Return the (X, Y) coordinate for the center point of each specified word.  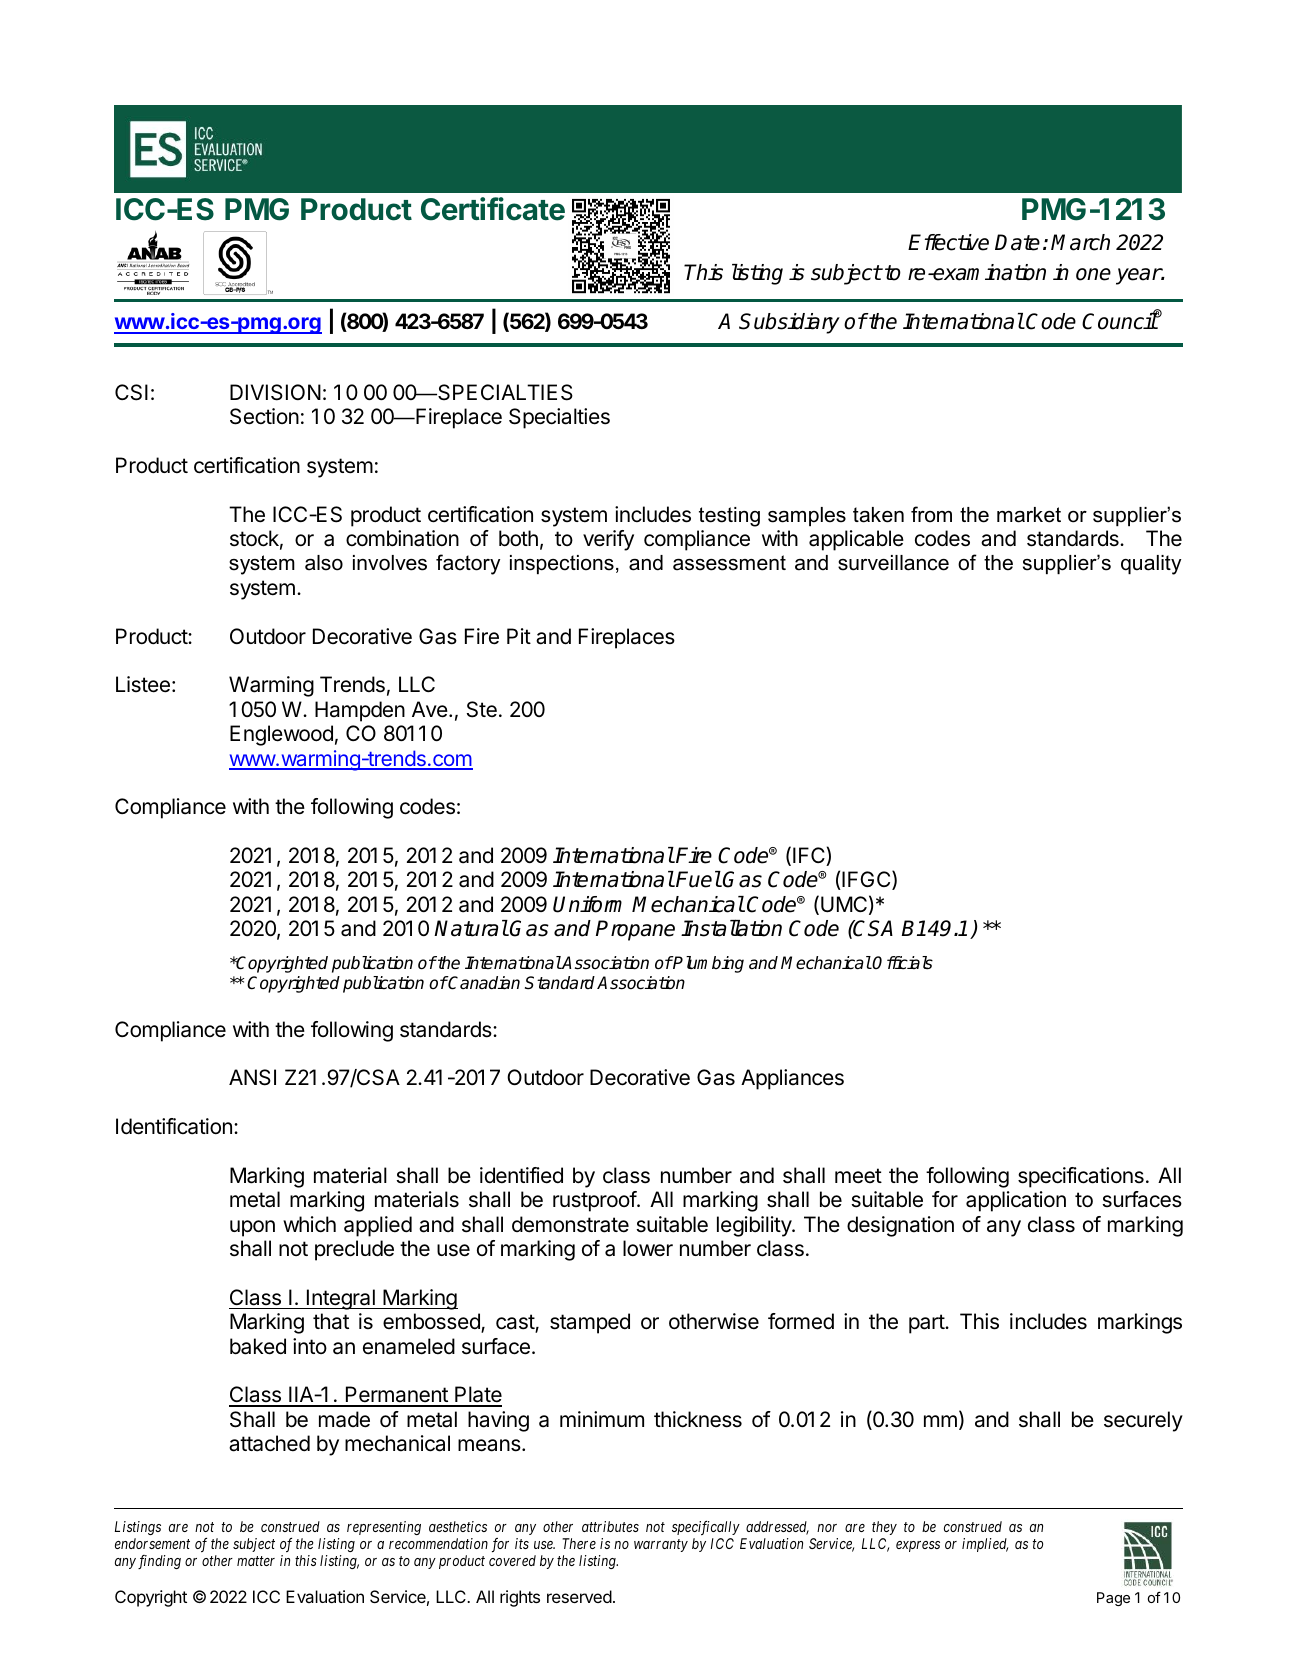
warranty (661, 1545)
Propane (635, 930)
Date (1017, 242)
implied (985, 1545)
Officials (902, 963)
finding (159, 1562)
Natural (471, 928)
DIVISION (275, 392)
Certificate (493, 209)
